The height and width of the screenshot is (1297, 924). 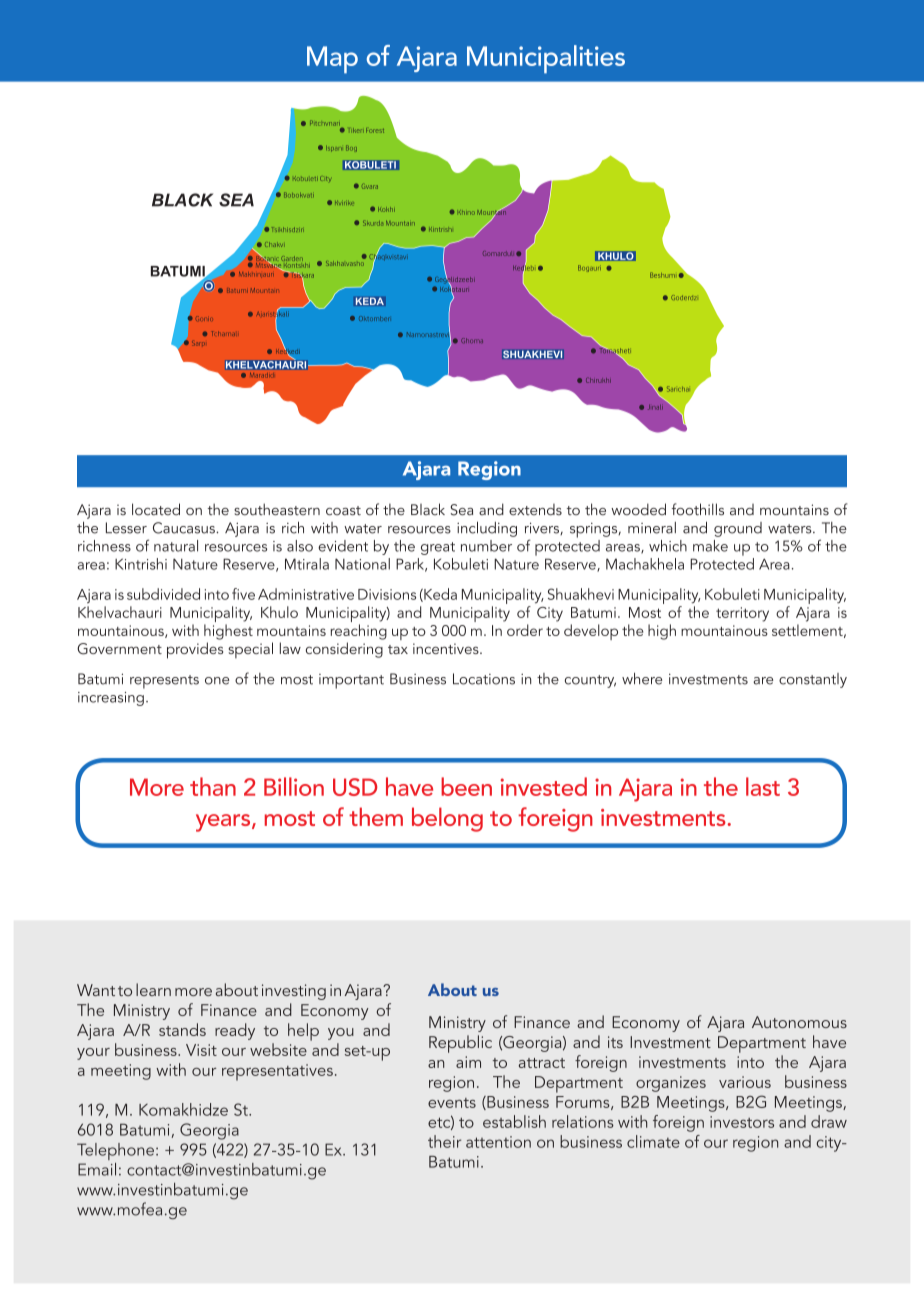 I want to click on located, so click(x=156, y=509).
